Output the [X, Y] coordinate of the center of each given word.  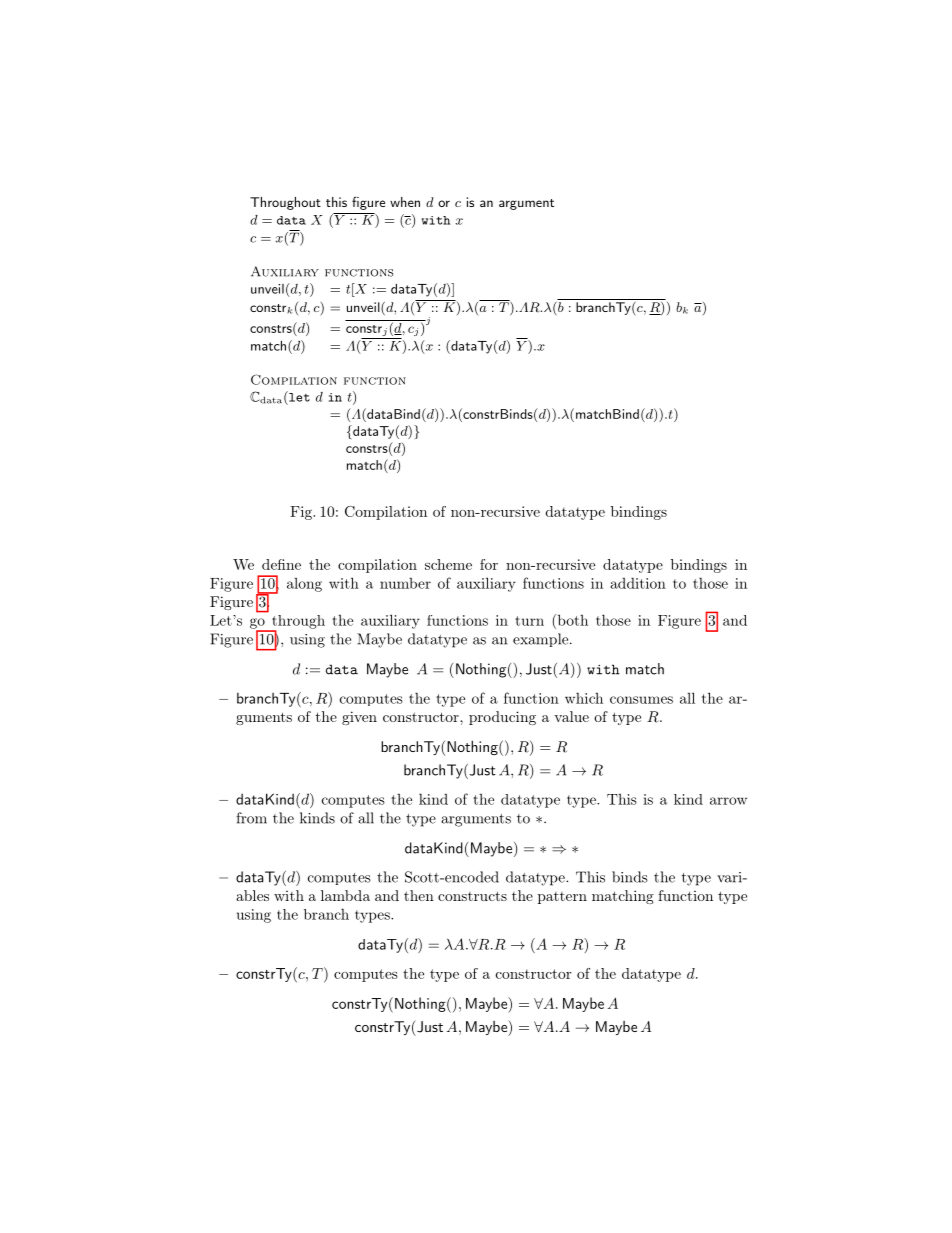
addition [638, 583]
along [304, 584]
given [359, 718]
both [571, 620]
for [489, 564]
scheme [448, 564]
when [405, 202]
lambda [345, 895]
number [405, 583]
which [584, 698]
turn [529, 621]
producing [502, 718]
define [281, 564]
